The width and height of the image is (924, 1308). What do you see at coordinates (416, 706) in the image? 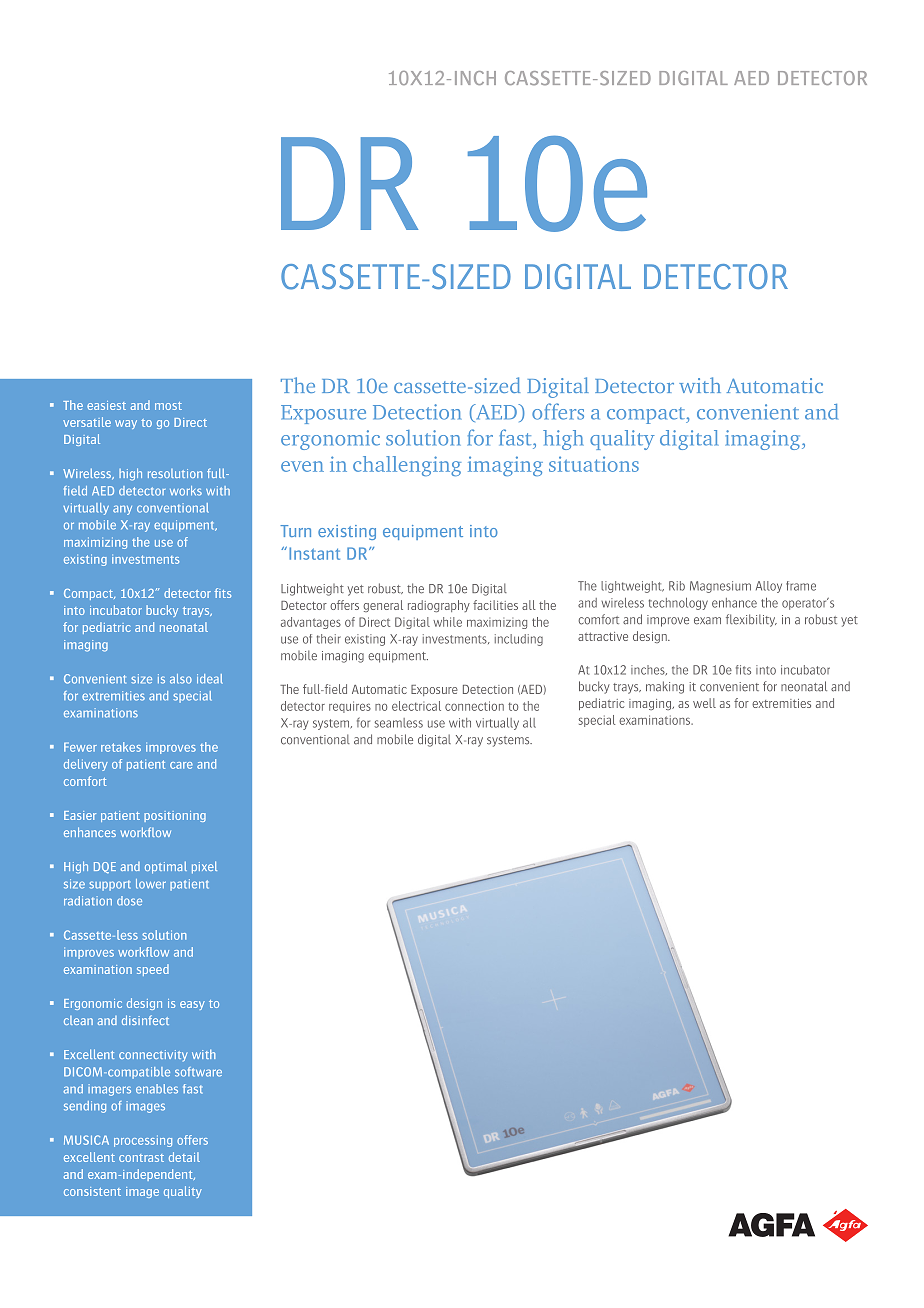
I see `electrical` at bounding box center [416, 706].
